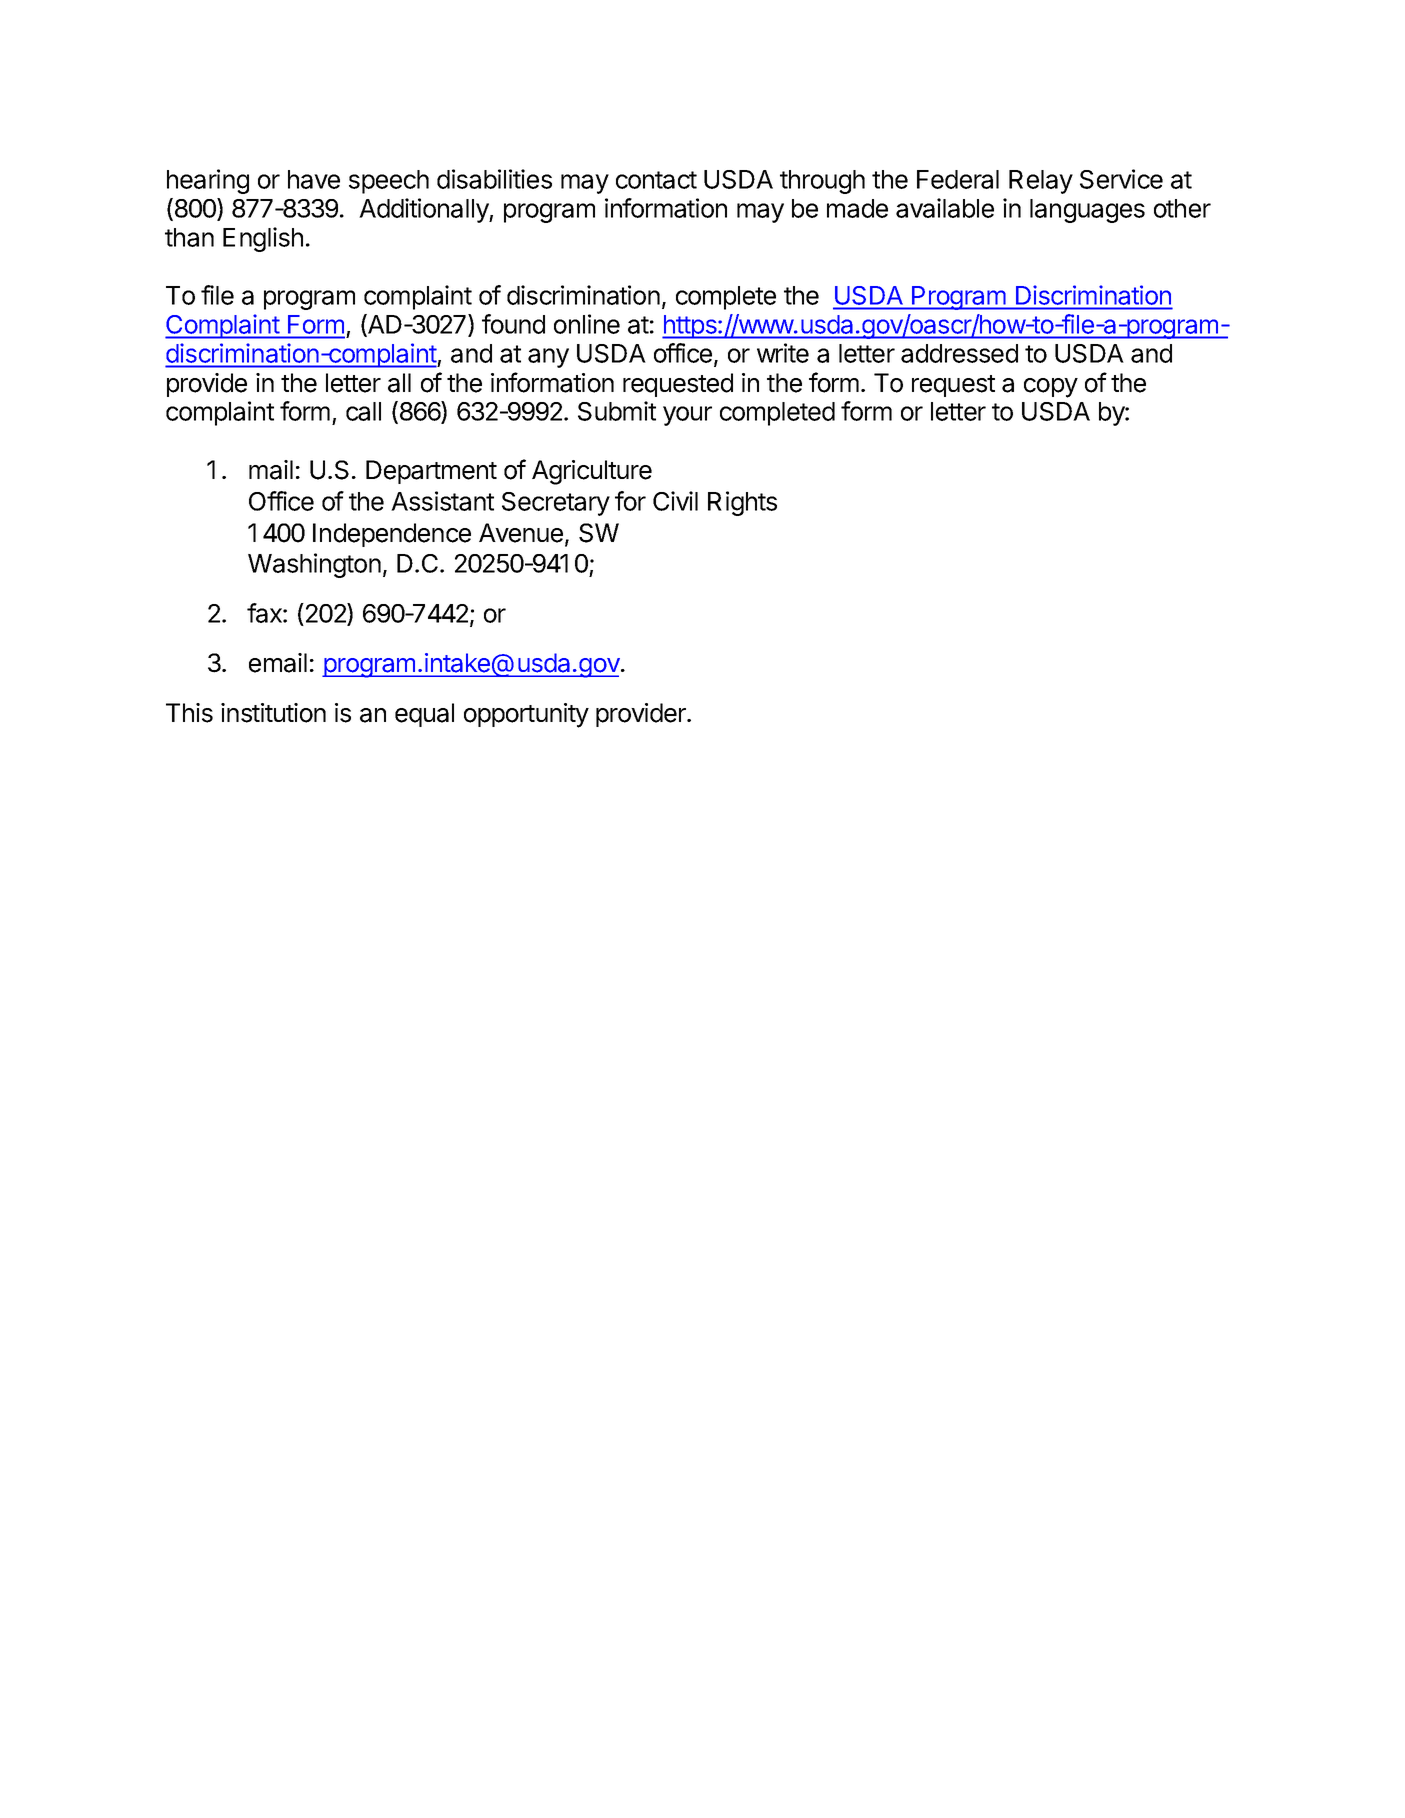 The height and width of the image is (1818, 1405). Describe the element at coordinates (656, 180) in the image. I see `contact` at that location.
